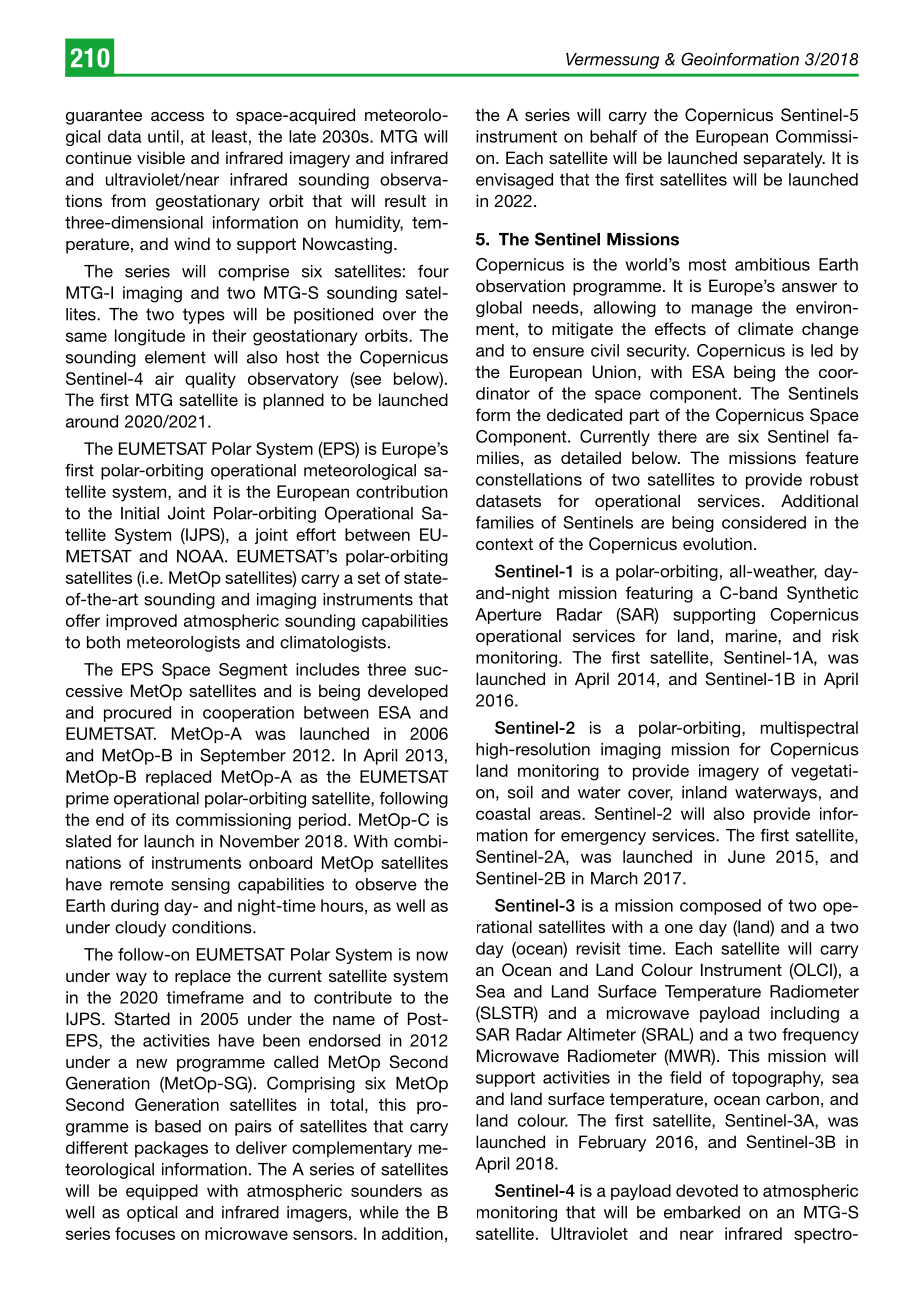 This screenshot has width=924, height=1305. I want to click on cloudy, so click(140, 929).
